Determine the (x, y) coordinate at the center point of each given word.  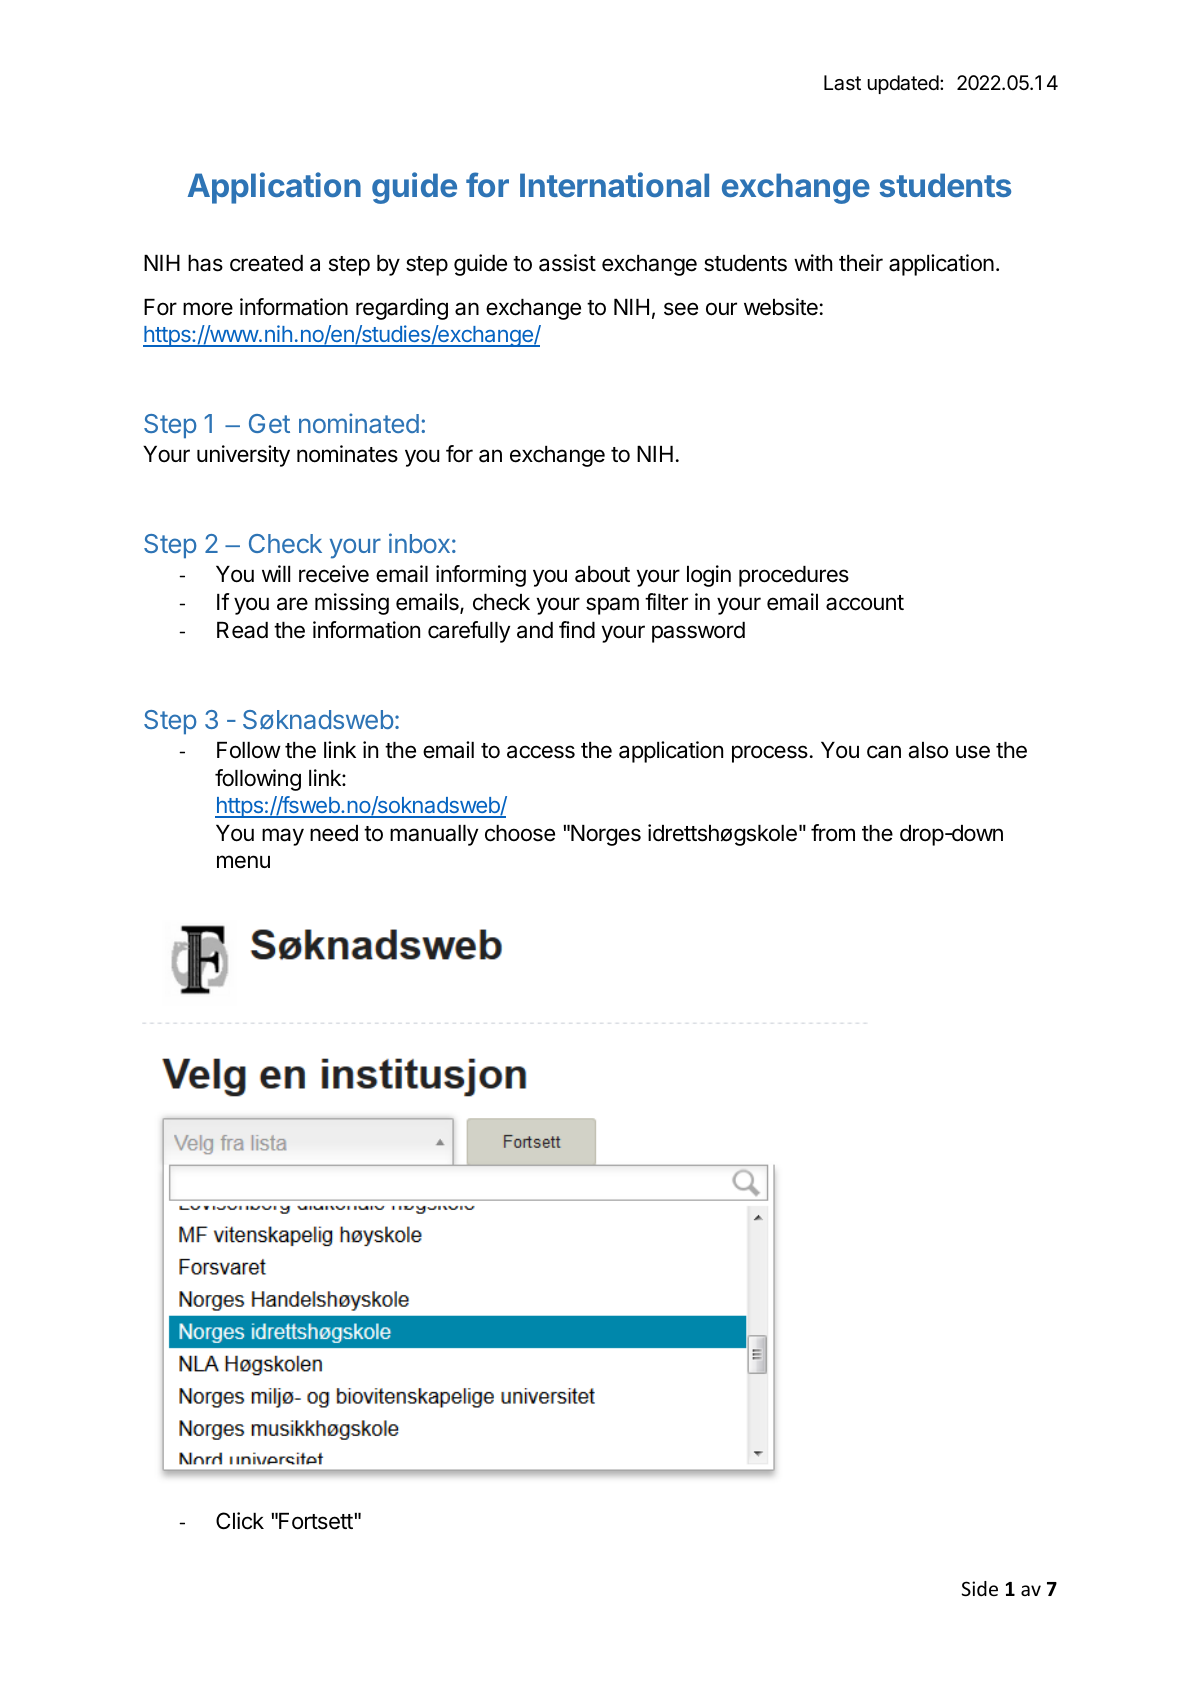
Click (240, 1521)
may (283, 837)
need (334, 833)
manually (434, 835)
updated (903, 84)
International (614, 184)
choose (520, 833)
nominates (347, 454)
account (865, 603)
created (266, 263)
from (833, 833)
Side (980, 1588)
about (602, 574)
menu (243, 862)
